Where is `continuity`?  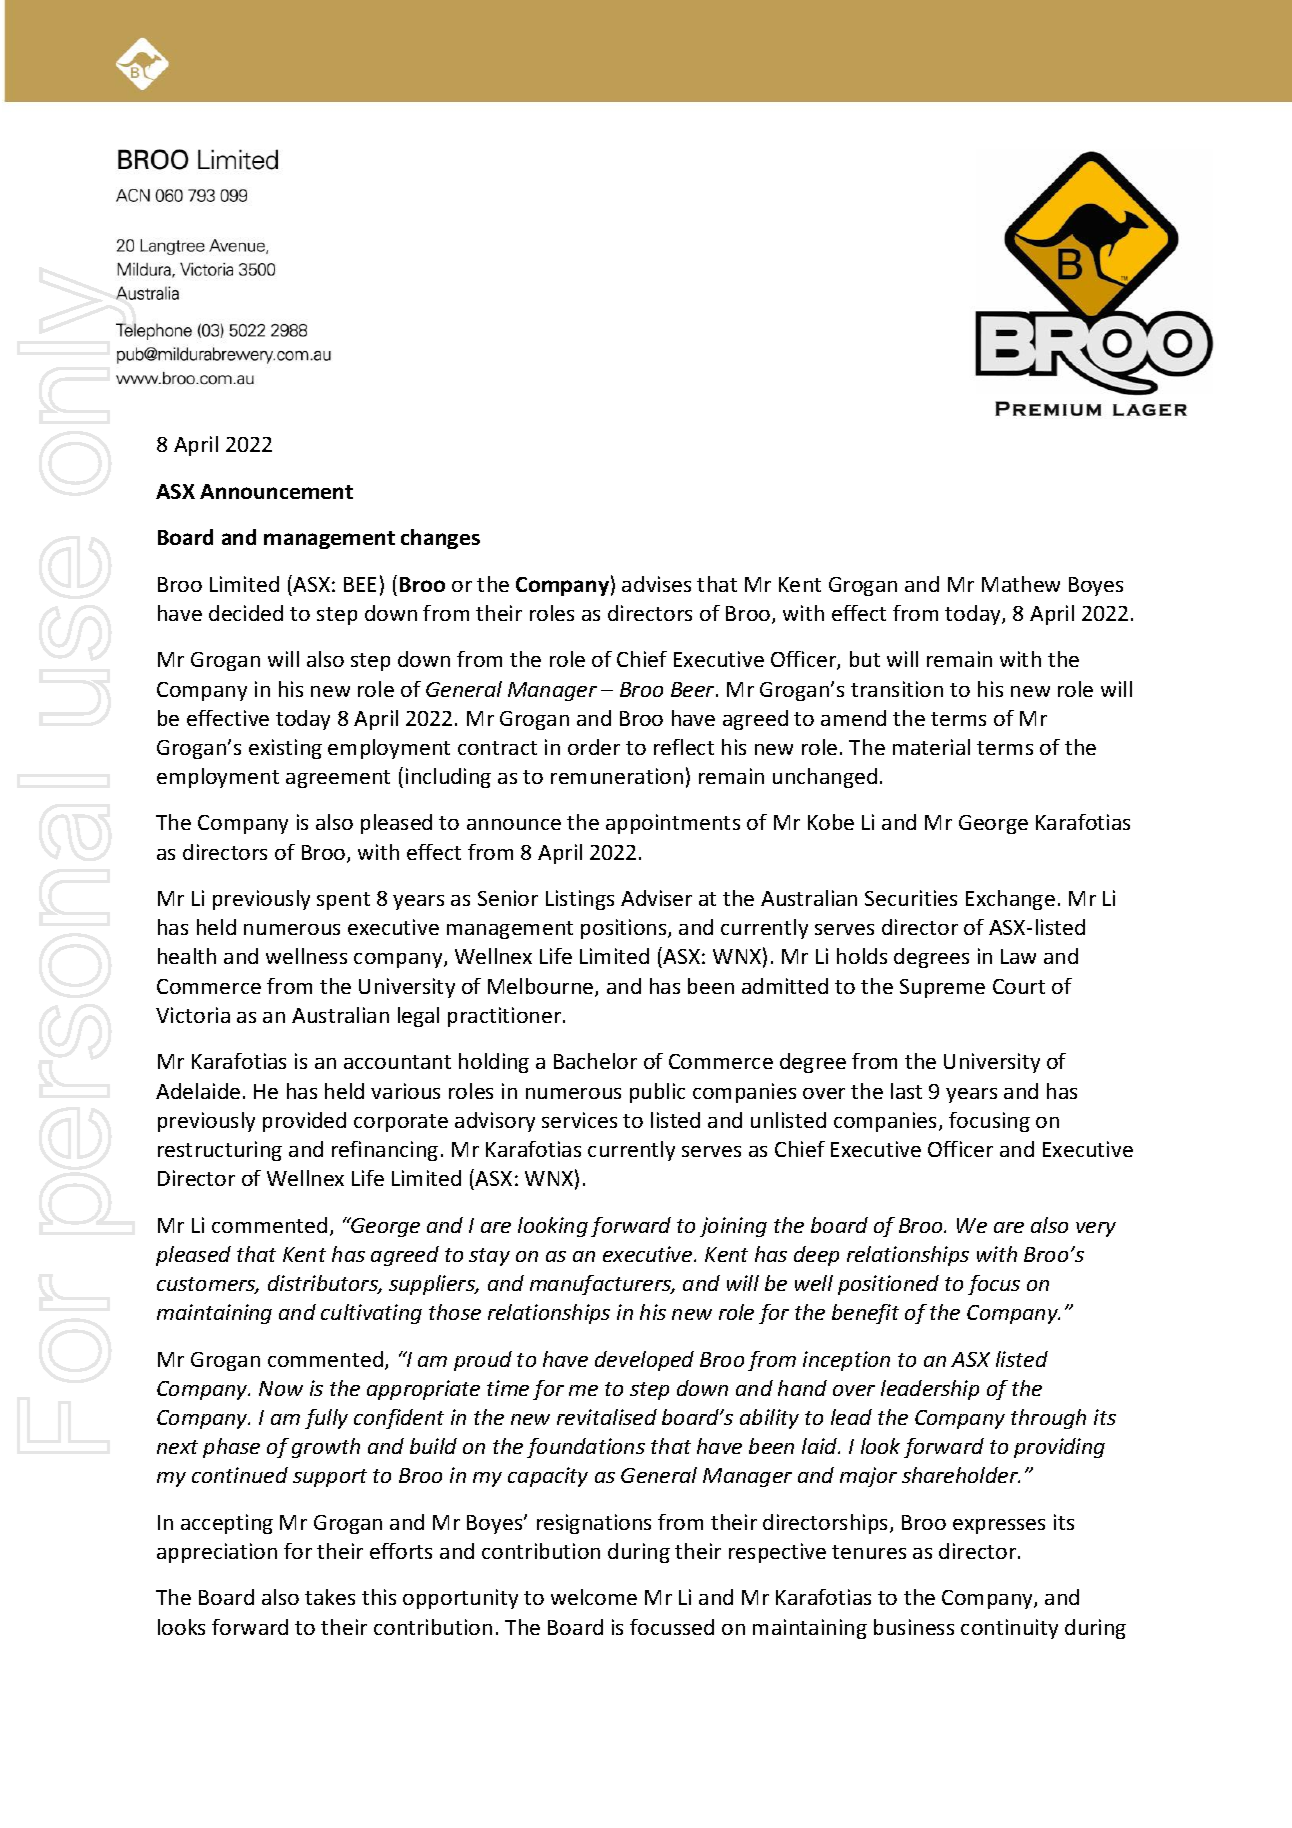
continuity is located at coordinates (1009, 1629).
